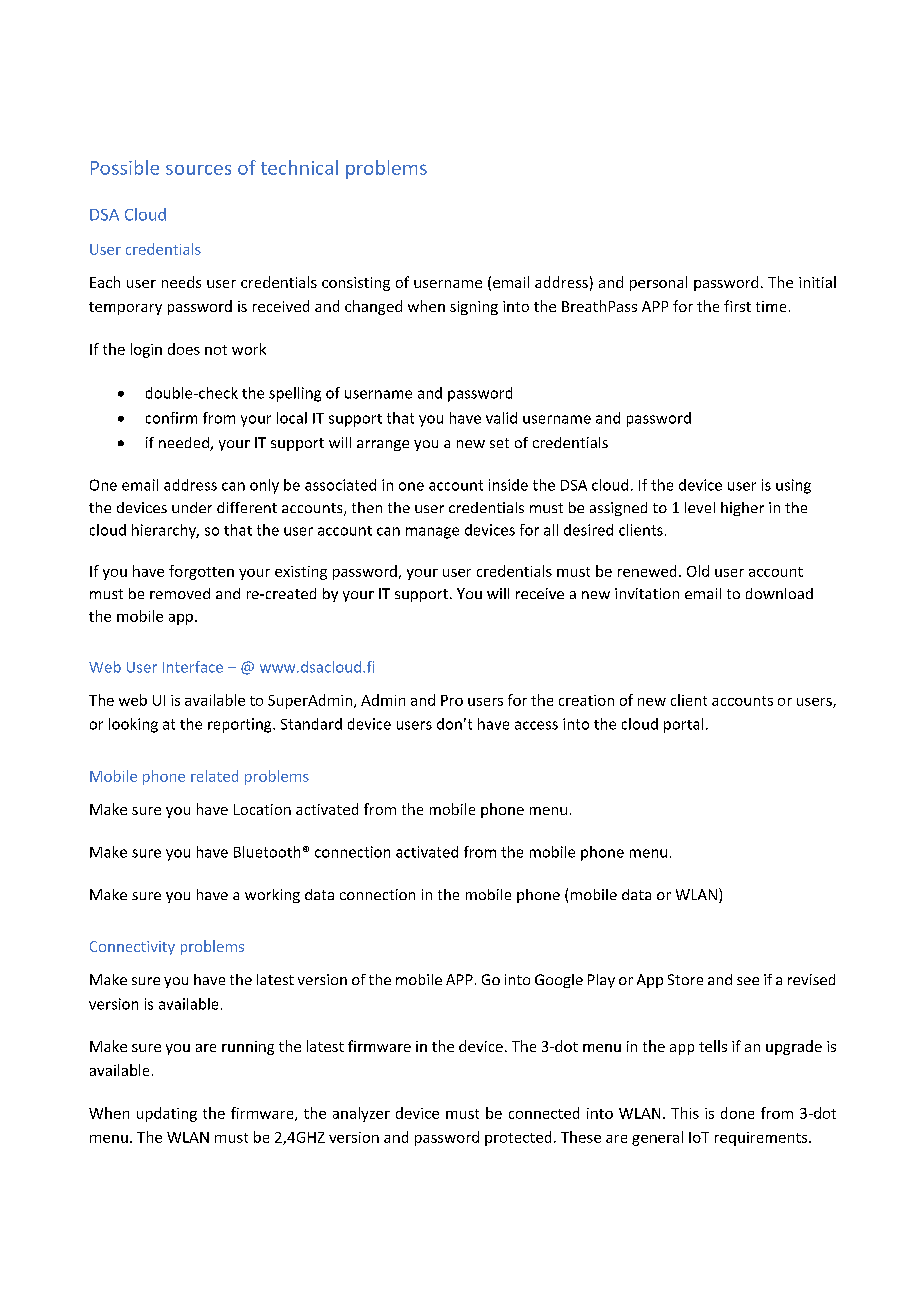  What do you see at coordinates (198, 170) in the screenshot?
I see `sources` at bounding box center [198, 170].
